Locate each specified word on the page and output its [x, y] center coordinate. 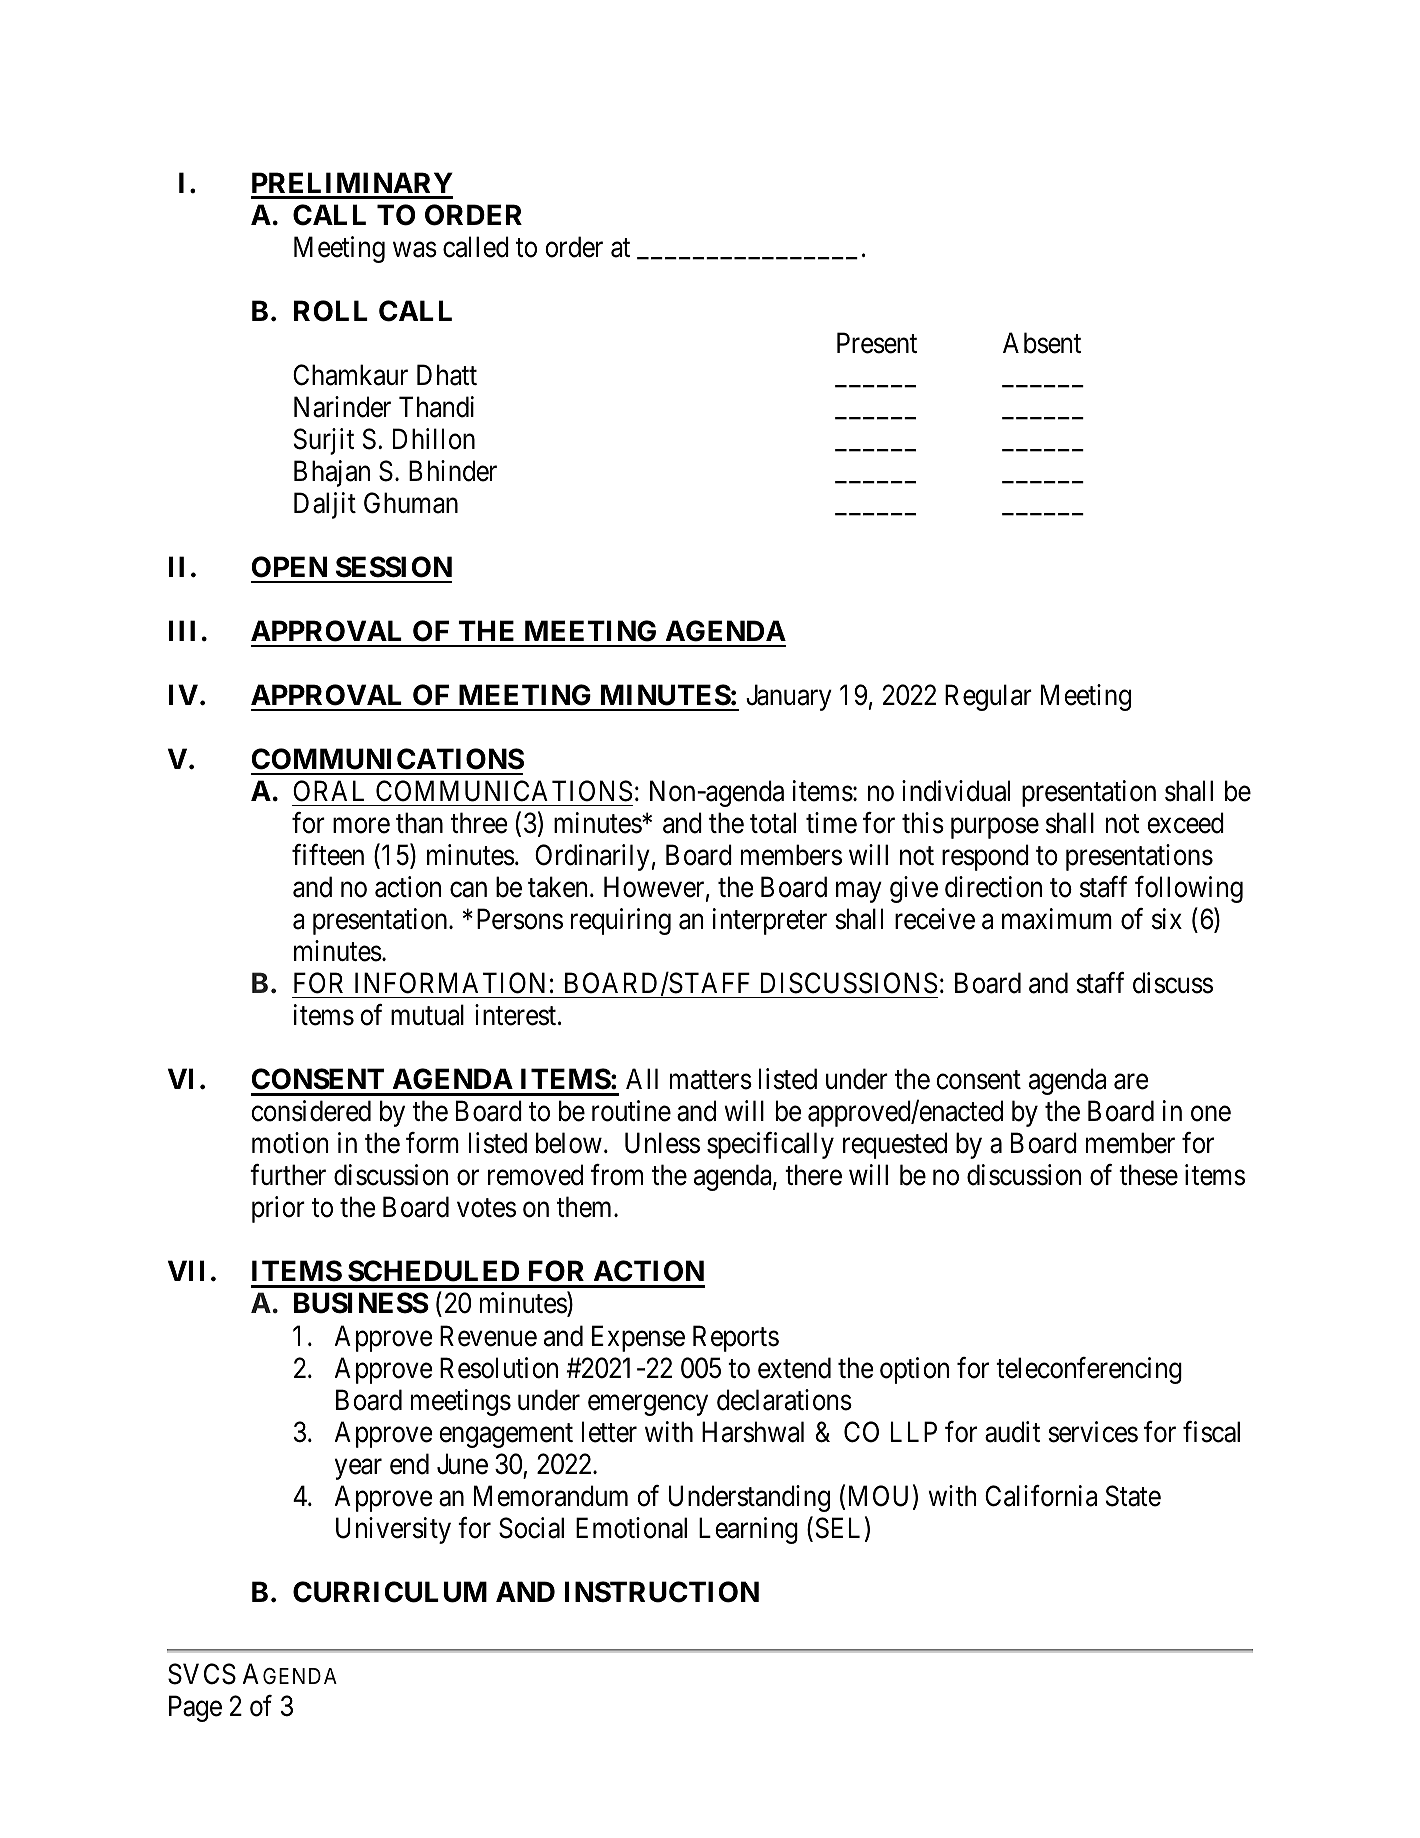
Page [195, 1709]
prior [278, 1209]
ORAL [328, 791]
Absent [1042, 343]
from [617, 1175]
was [415, 250]
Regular [988, 697]
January [789, 698]
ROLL [331, 311]
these [1148, 1175]
